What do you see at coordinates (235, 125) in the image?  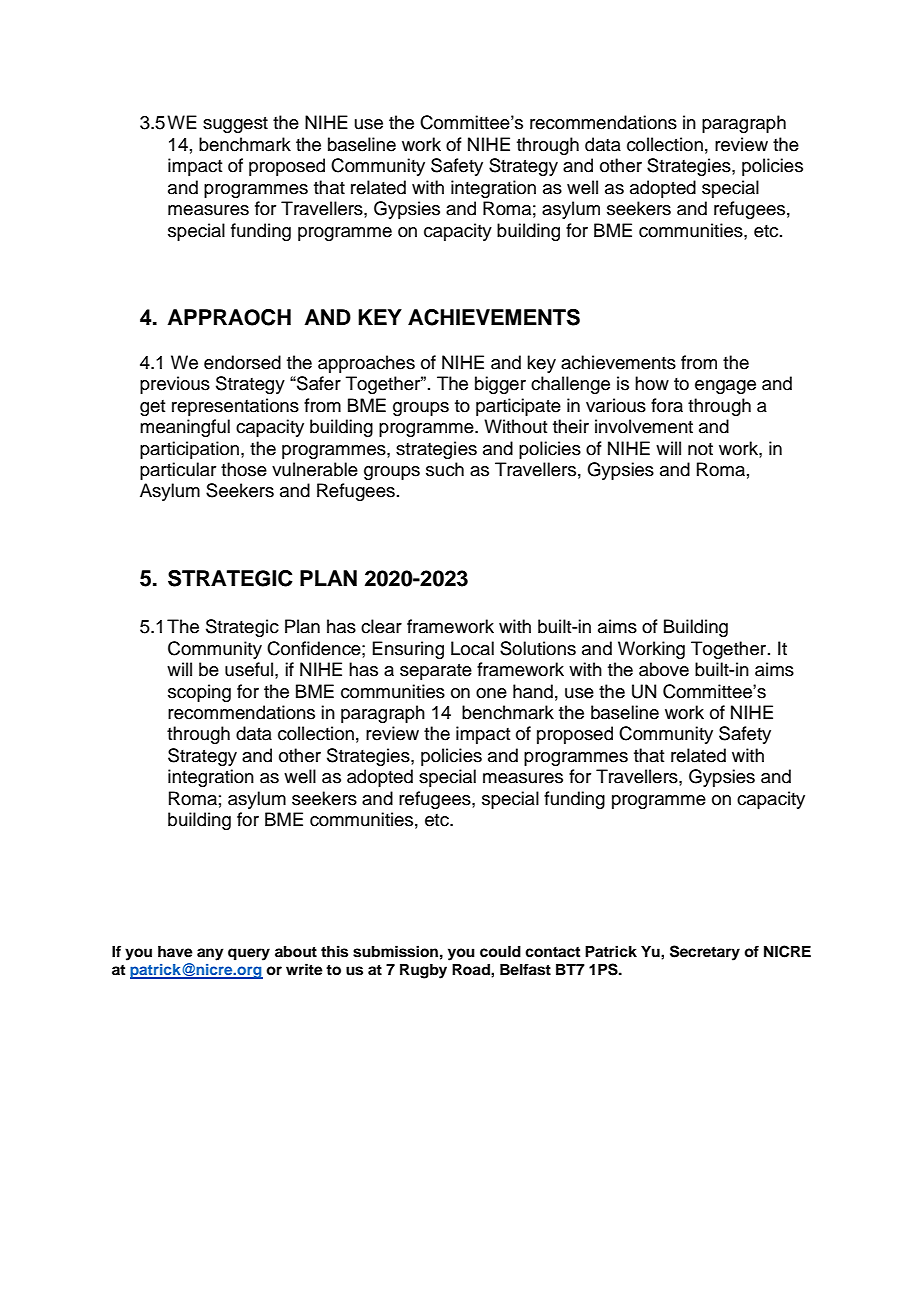 I see `suggest` at bounding box center [235, 125].
